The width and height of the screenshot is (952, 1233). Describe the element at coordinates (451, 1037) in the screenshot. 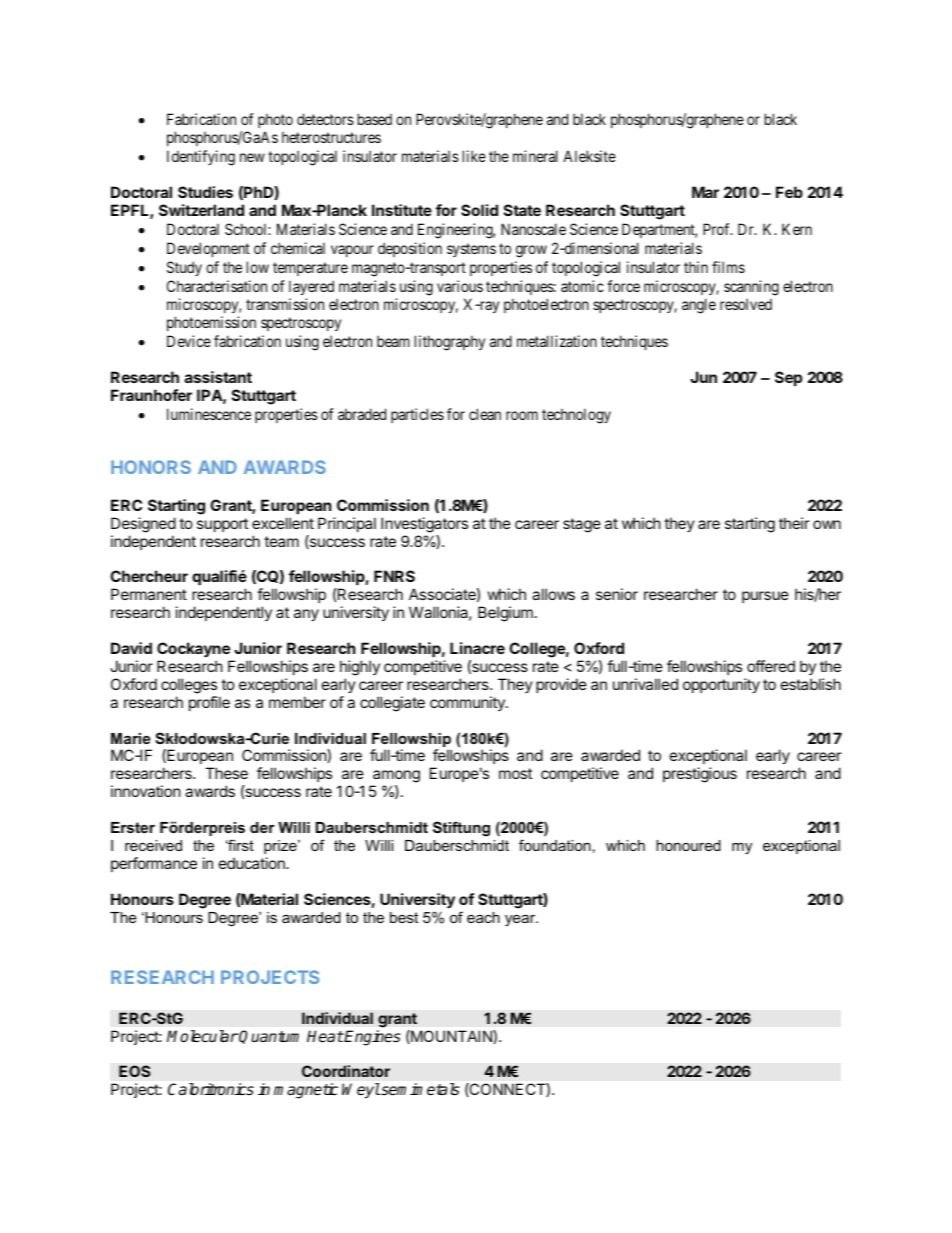

I see `MOUNTAIN` at that location.
